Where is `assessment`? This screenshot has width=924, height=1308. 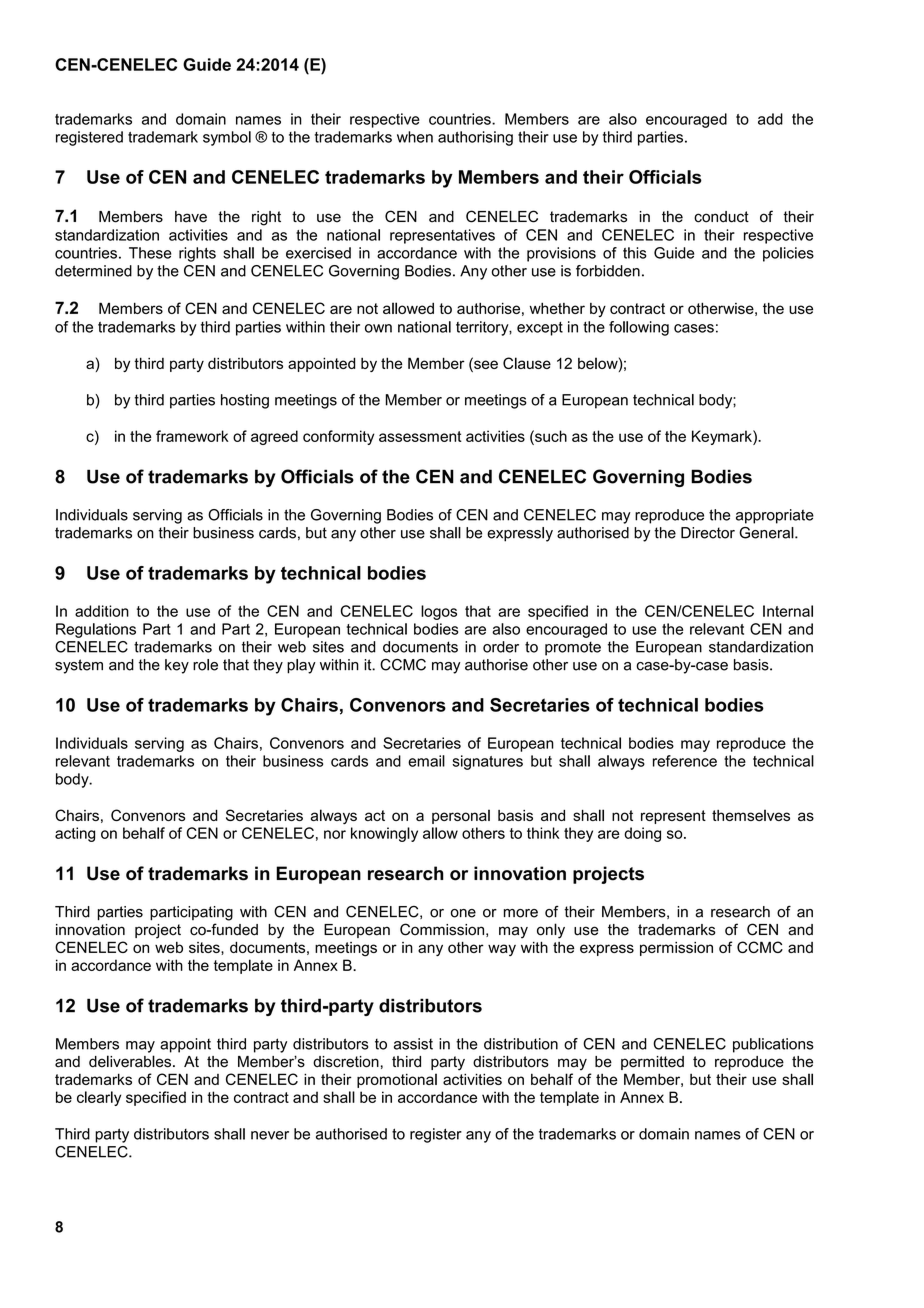
assessment is located at coordinates (420, 436).
